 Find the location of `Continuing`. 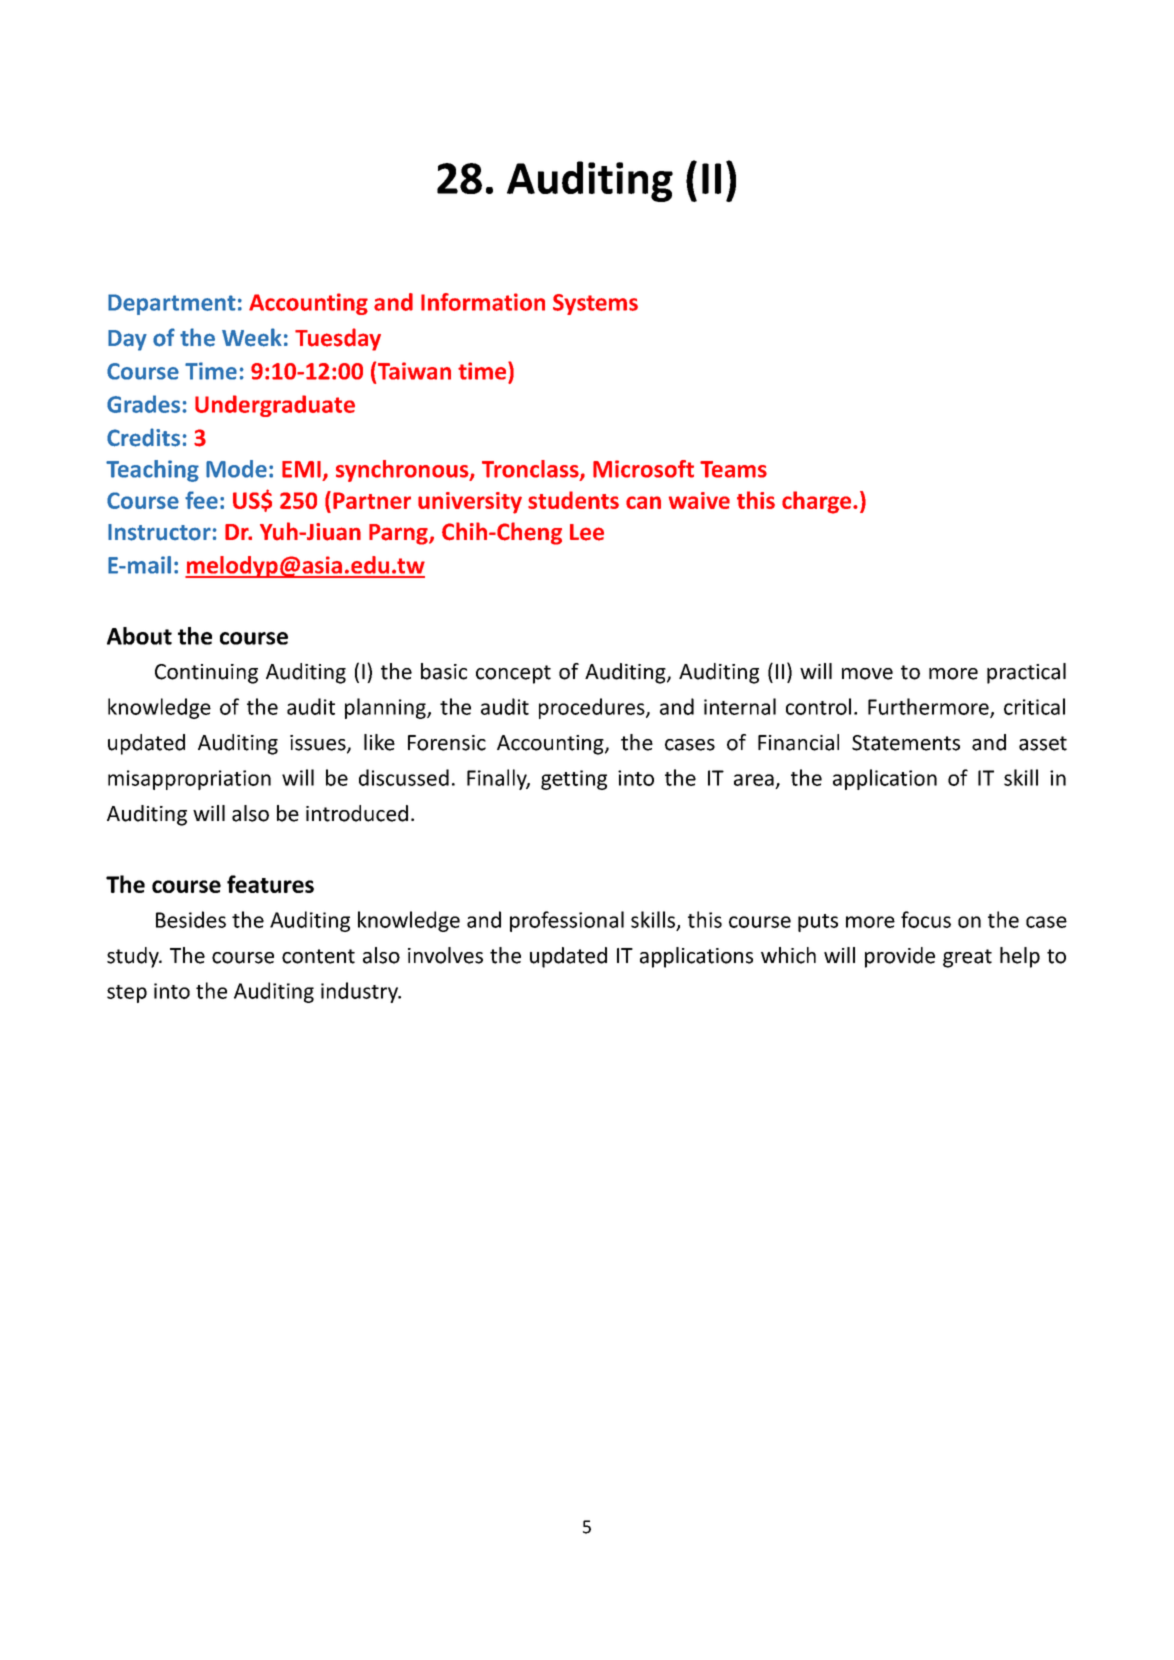

Continuing is located at coordinates (206, 674).
